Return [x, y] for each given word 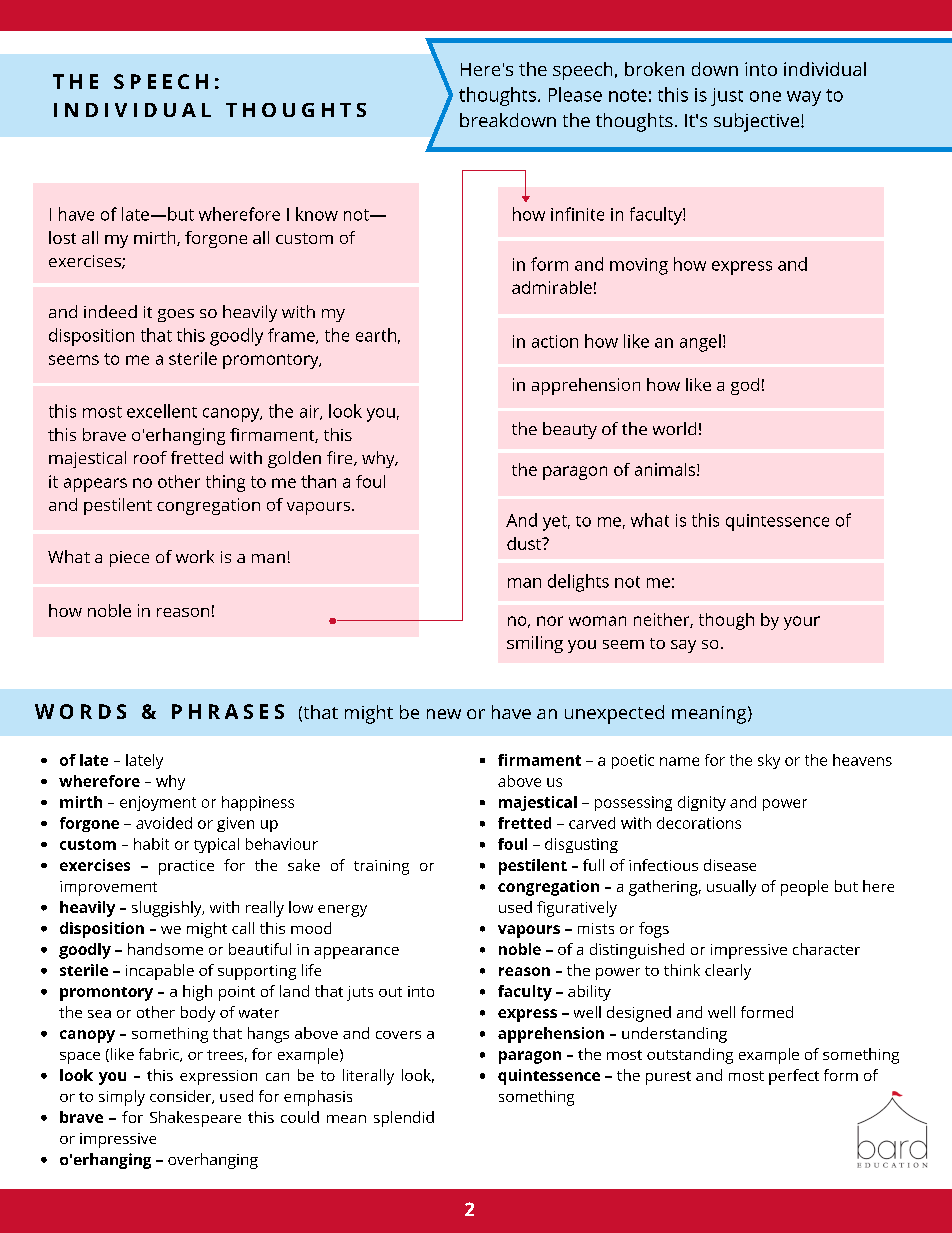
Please [575, 94]
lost [62, 237]
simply [122, 1098]
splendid [404, 1119]
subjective [756, 122]
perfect [794, 1077]
